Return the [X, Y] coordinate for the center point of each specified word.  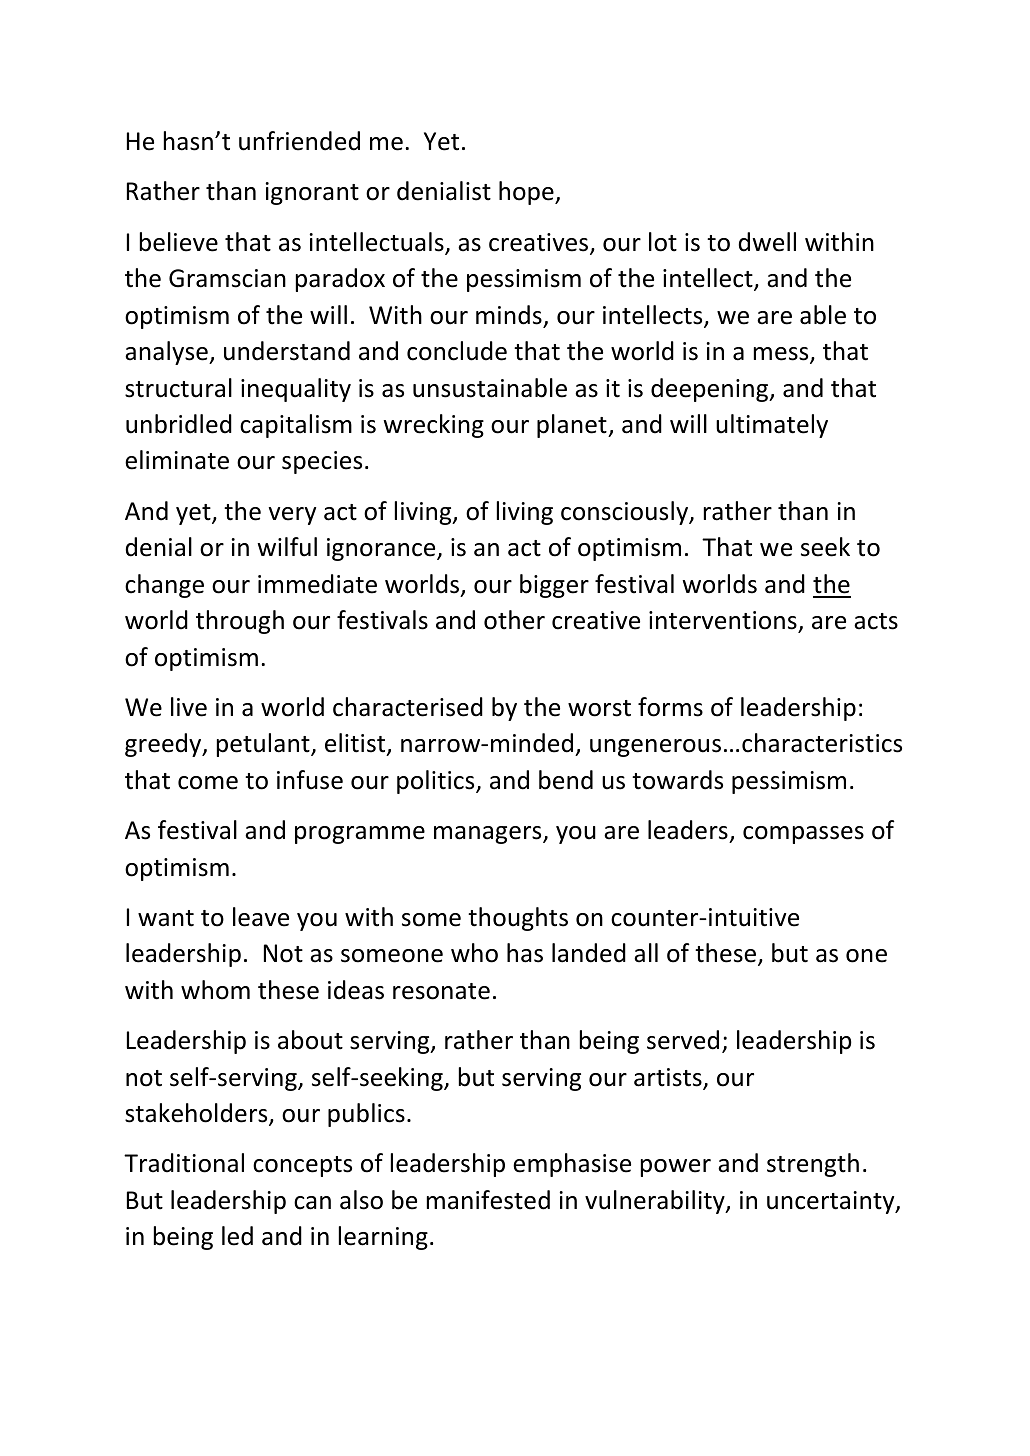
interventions [723, 620]
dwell [767, 242]
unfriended [299, 141]
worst [599, 708]
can [312, 1203]
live [189, 707]
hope [527, 193]
